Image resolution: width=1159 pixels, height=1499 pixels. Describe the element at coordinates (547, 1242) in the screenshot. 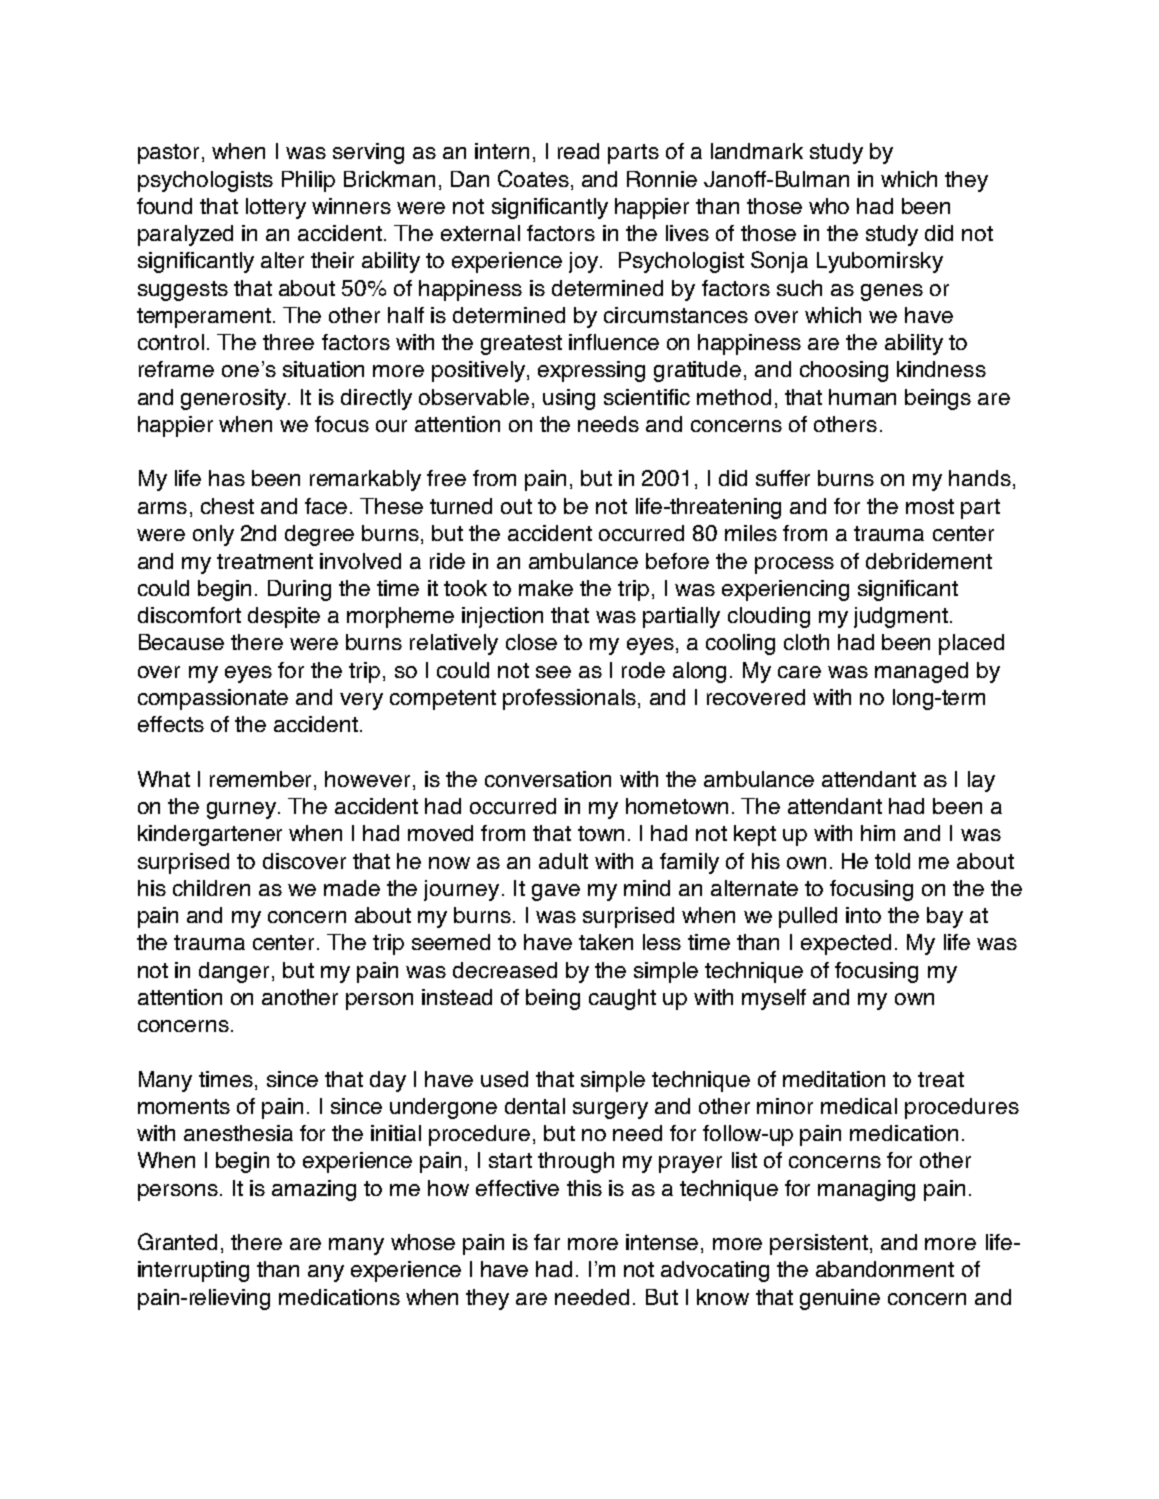

I see `far` at that location.
